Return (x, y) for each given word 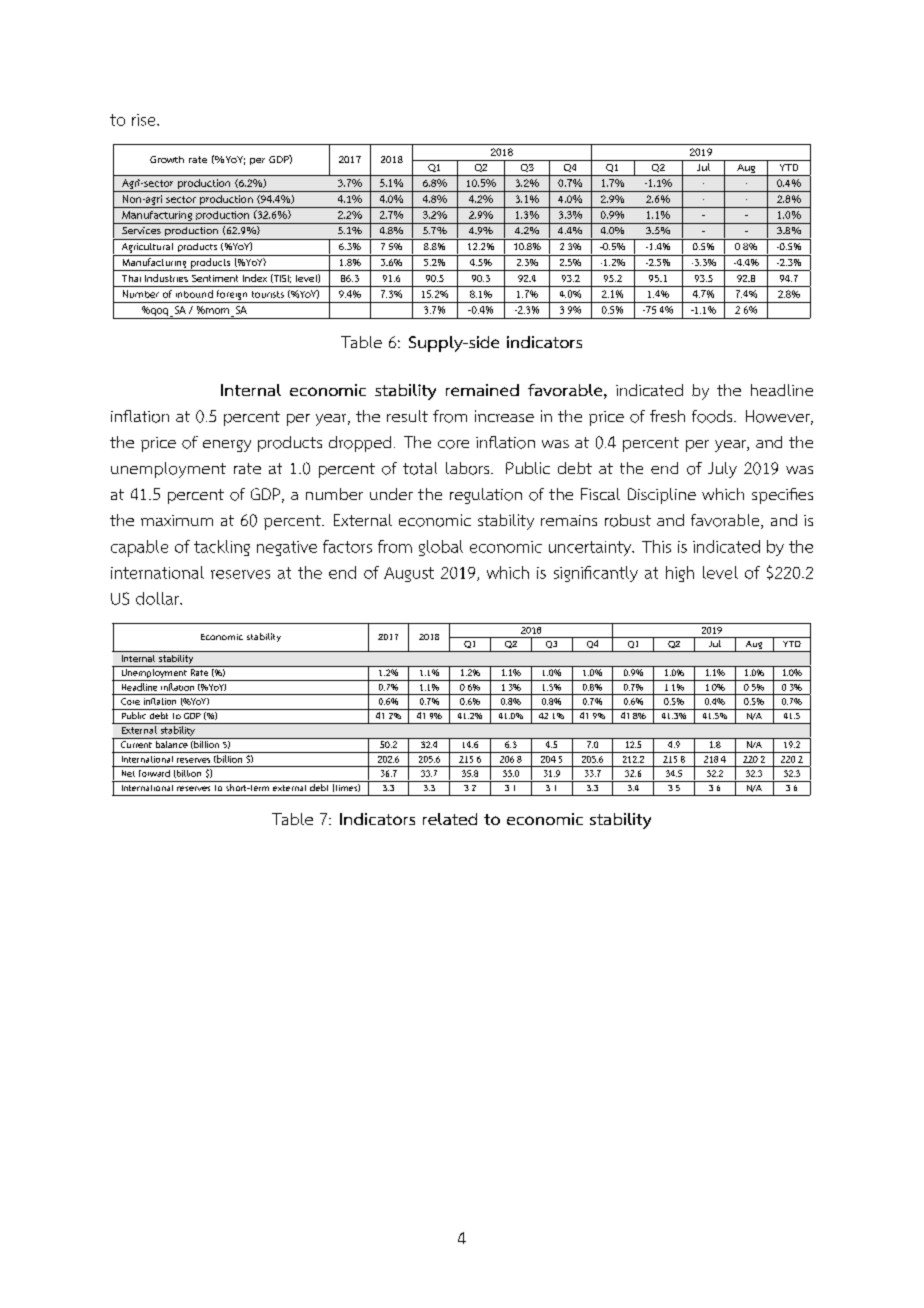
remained (482, 390)
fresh (667, 416)
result (407, 416)
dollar (158, 598)
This (656, 546)
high (680, 574)
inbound (194, 294)
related (450, 819)
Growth (167, 159)
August (409, 574)
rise (145, 120)
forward (154, 773)
